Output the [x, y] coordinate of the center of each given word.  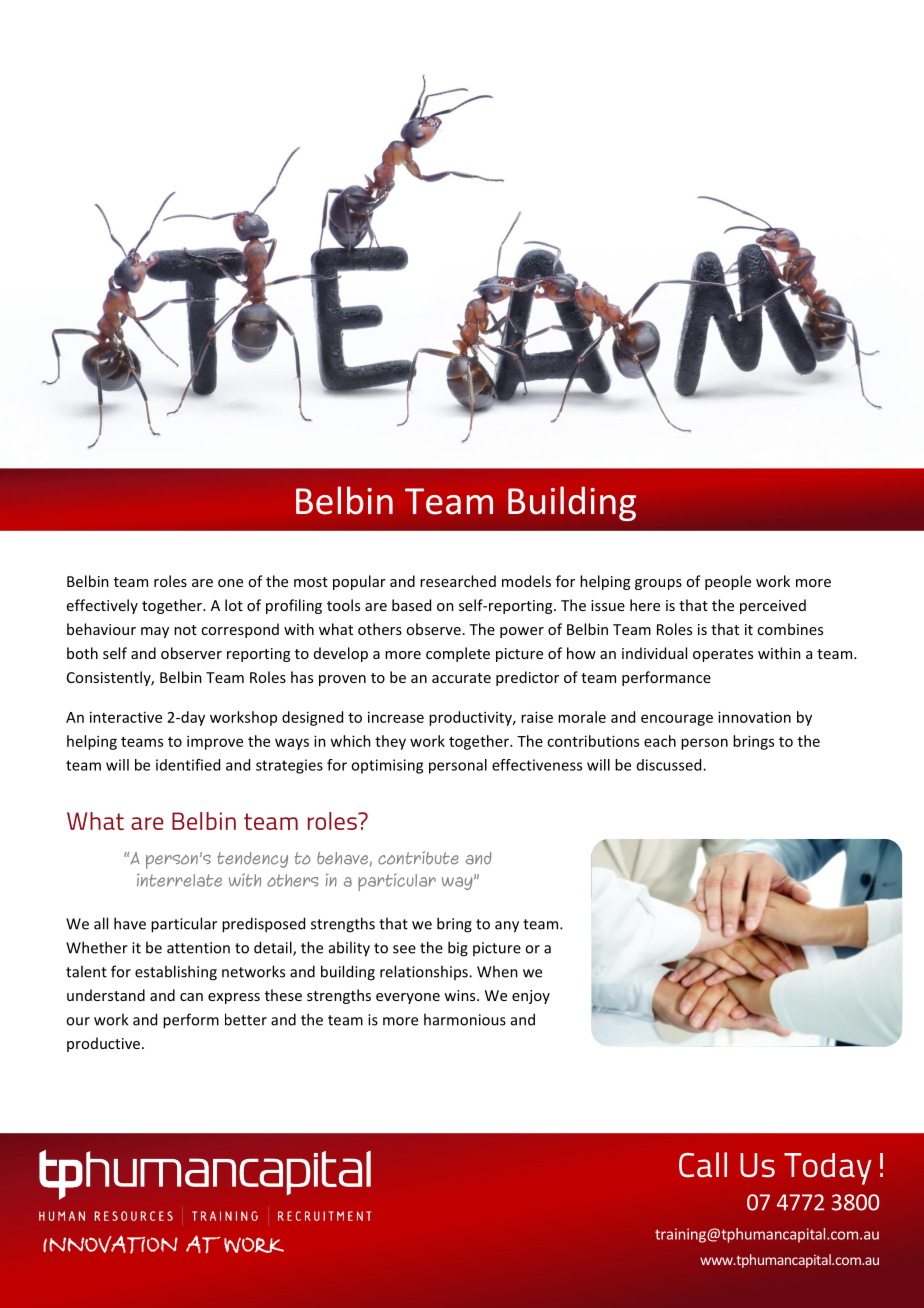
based [411, 605]
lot [234, 605]
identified [188, 765]
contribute [418, 858]
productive [105, 1044]
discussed [670, 765]
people [728, 582]
